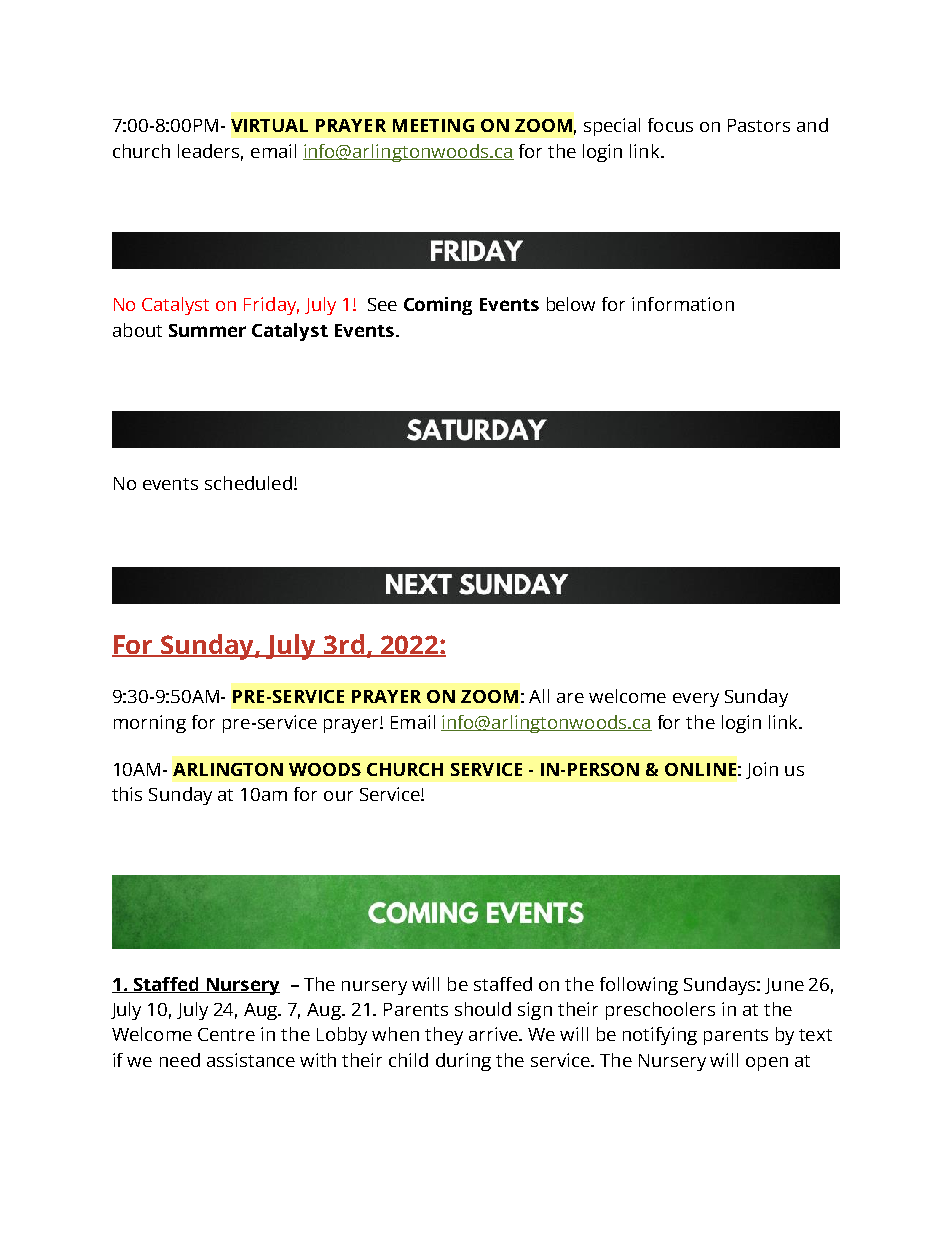 The height and width of the document is (1233, 952). Describe the element at coordinates (248, 483) in the document. I see `scheduled` at that location.
